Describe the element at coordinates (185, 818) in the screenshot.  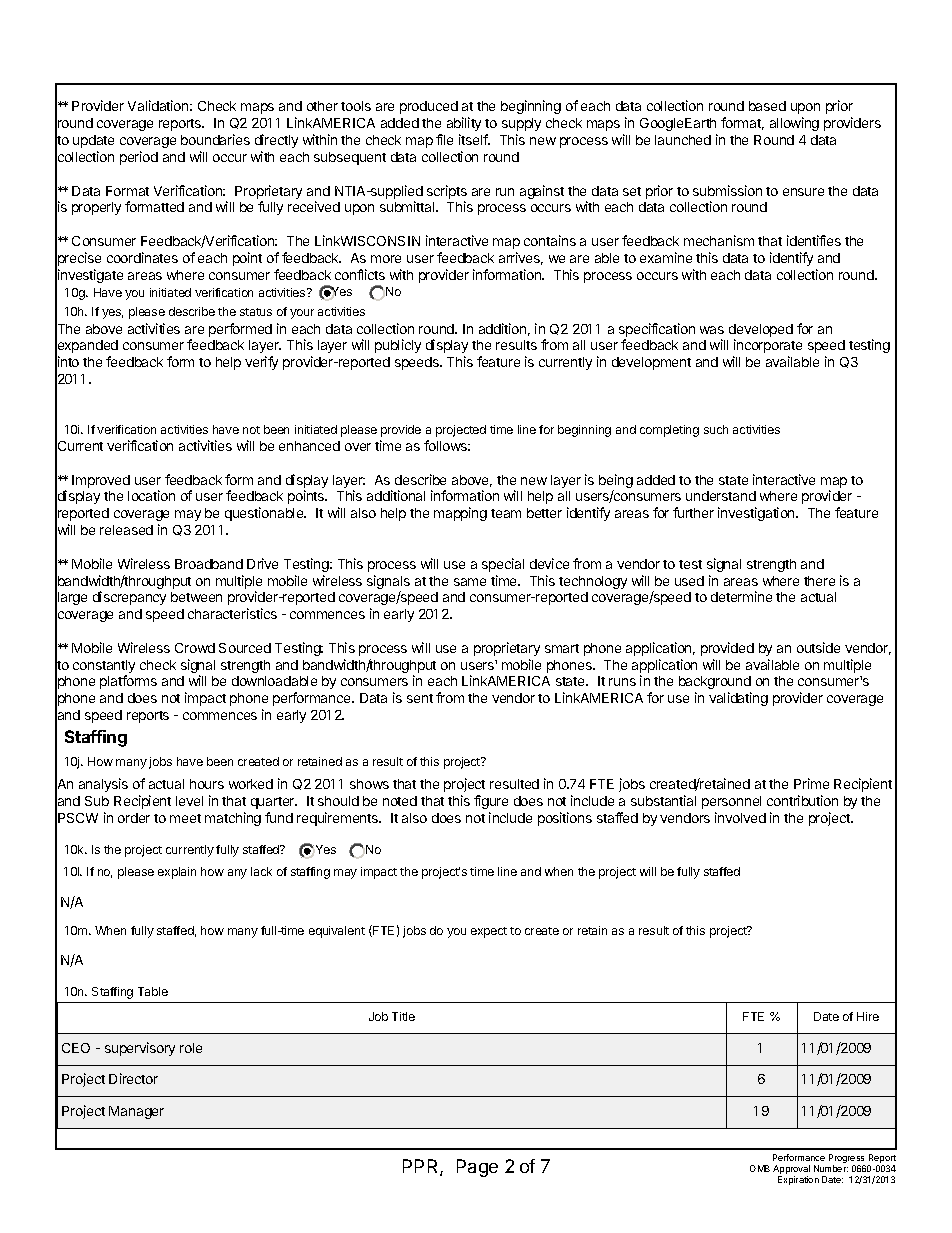
I see `meet` at that location.
